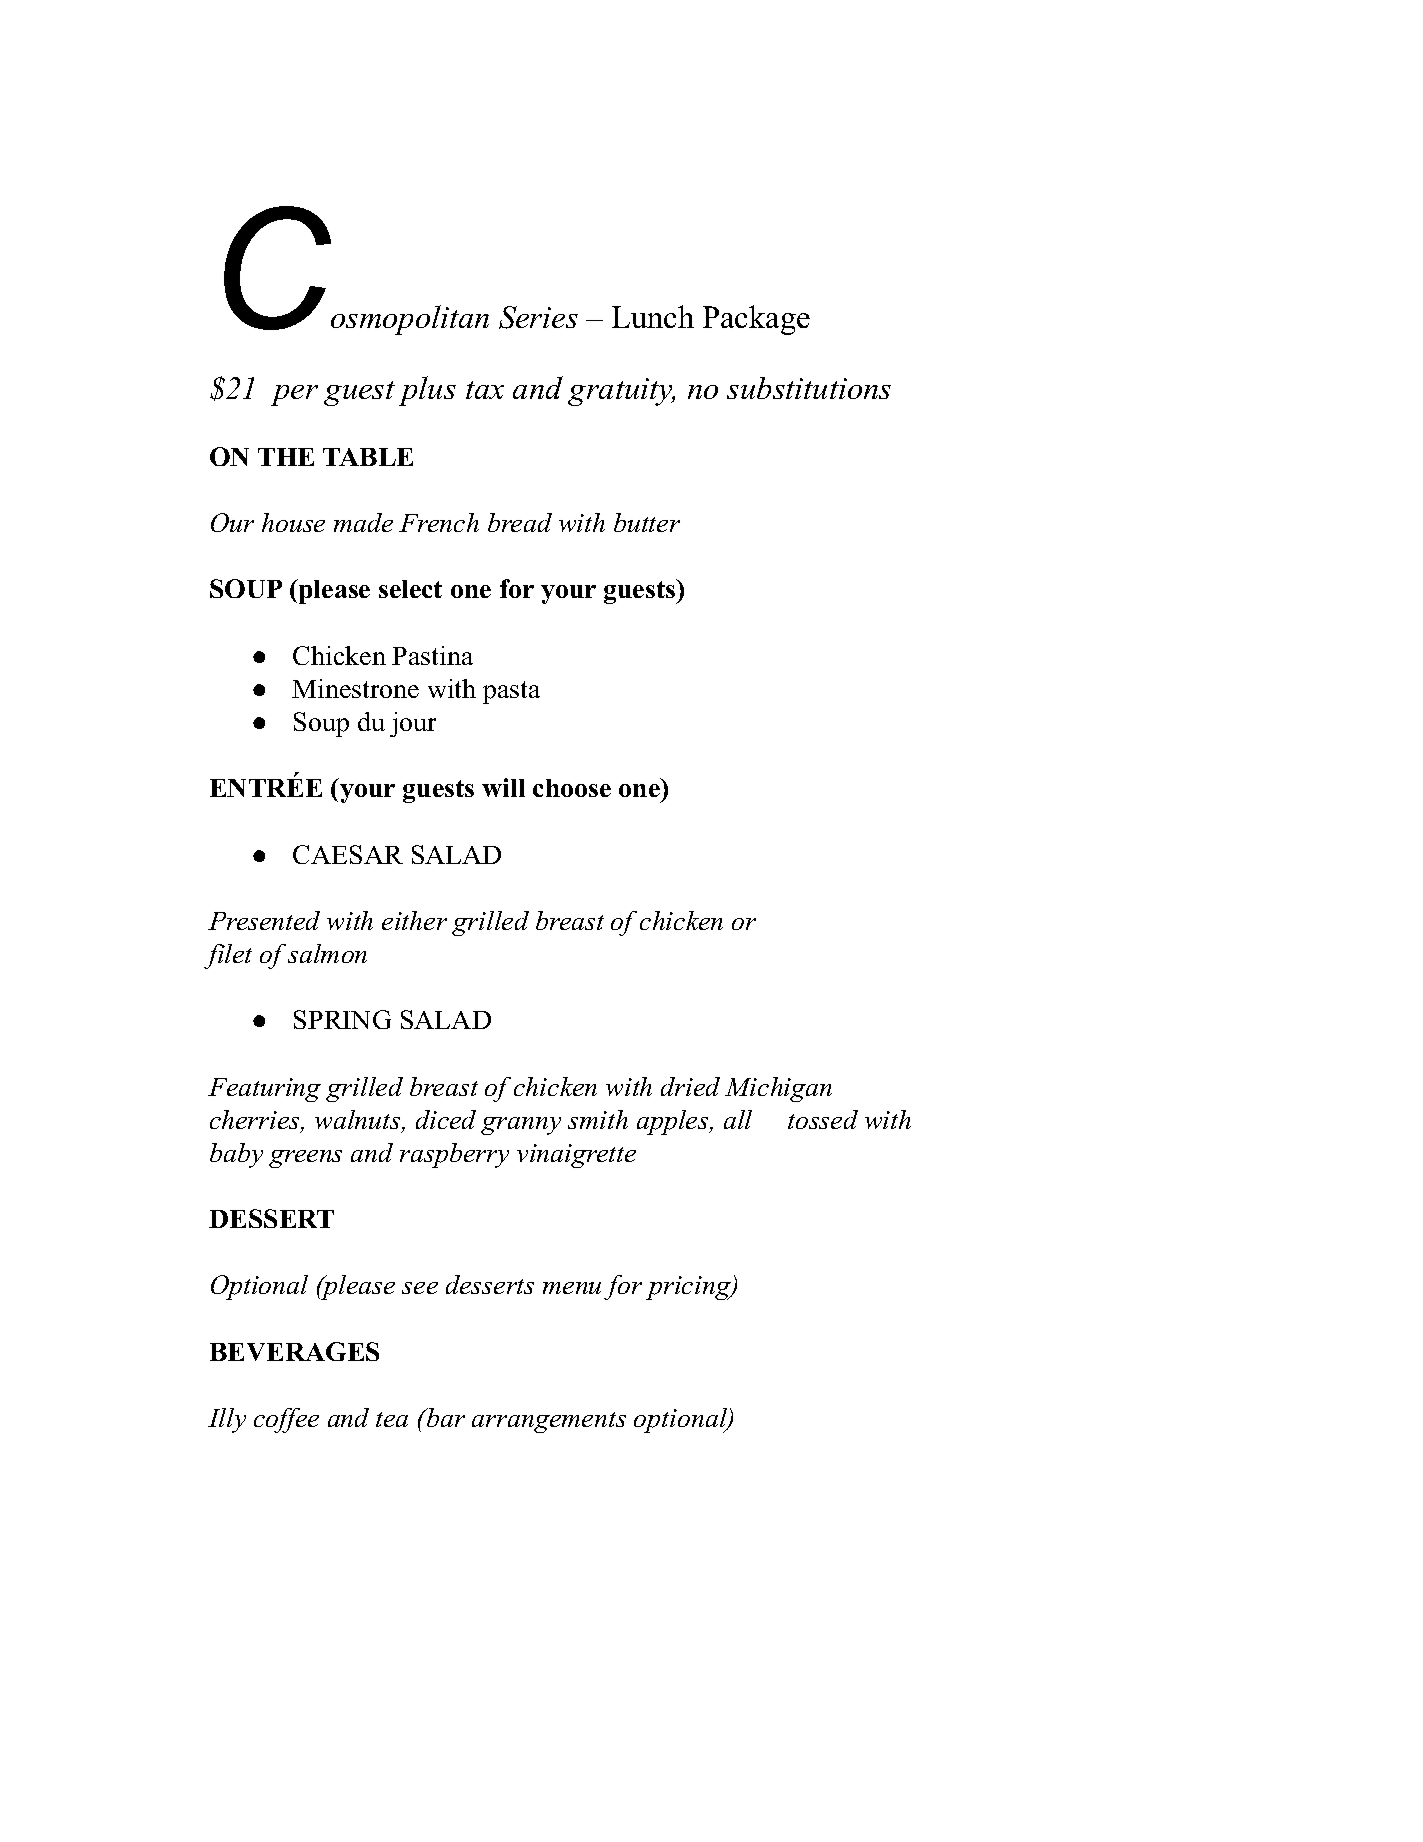 The width and height of the screenshot is (1423, 1842). What do you see at coordinates (521, 1126) in the screenshot?
I see `granny` at bounding box center [521, 1126].
